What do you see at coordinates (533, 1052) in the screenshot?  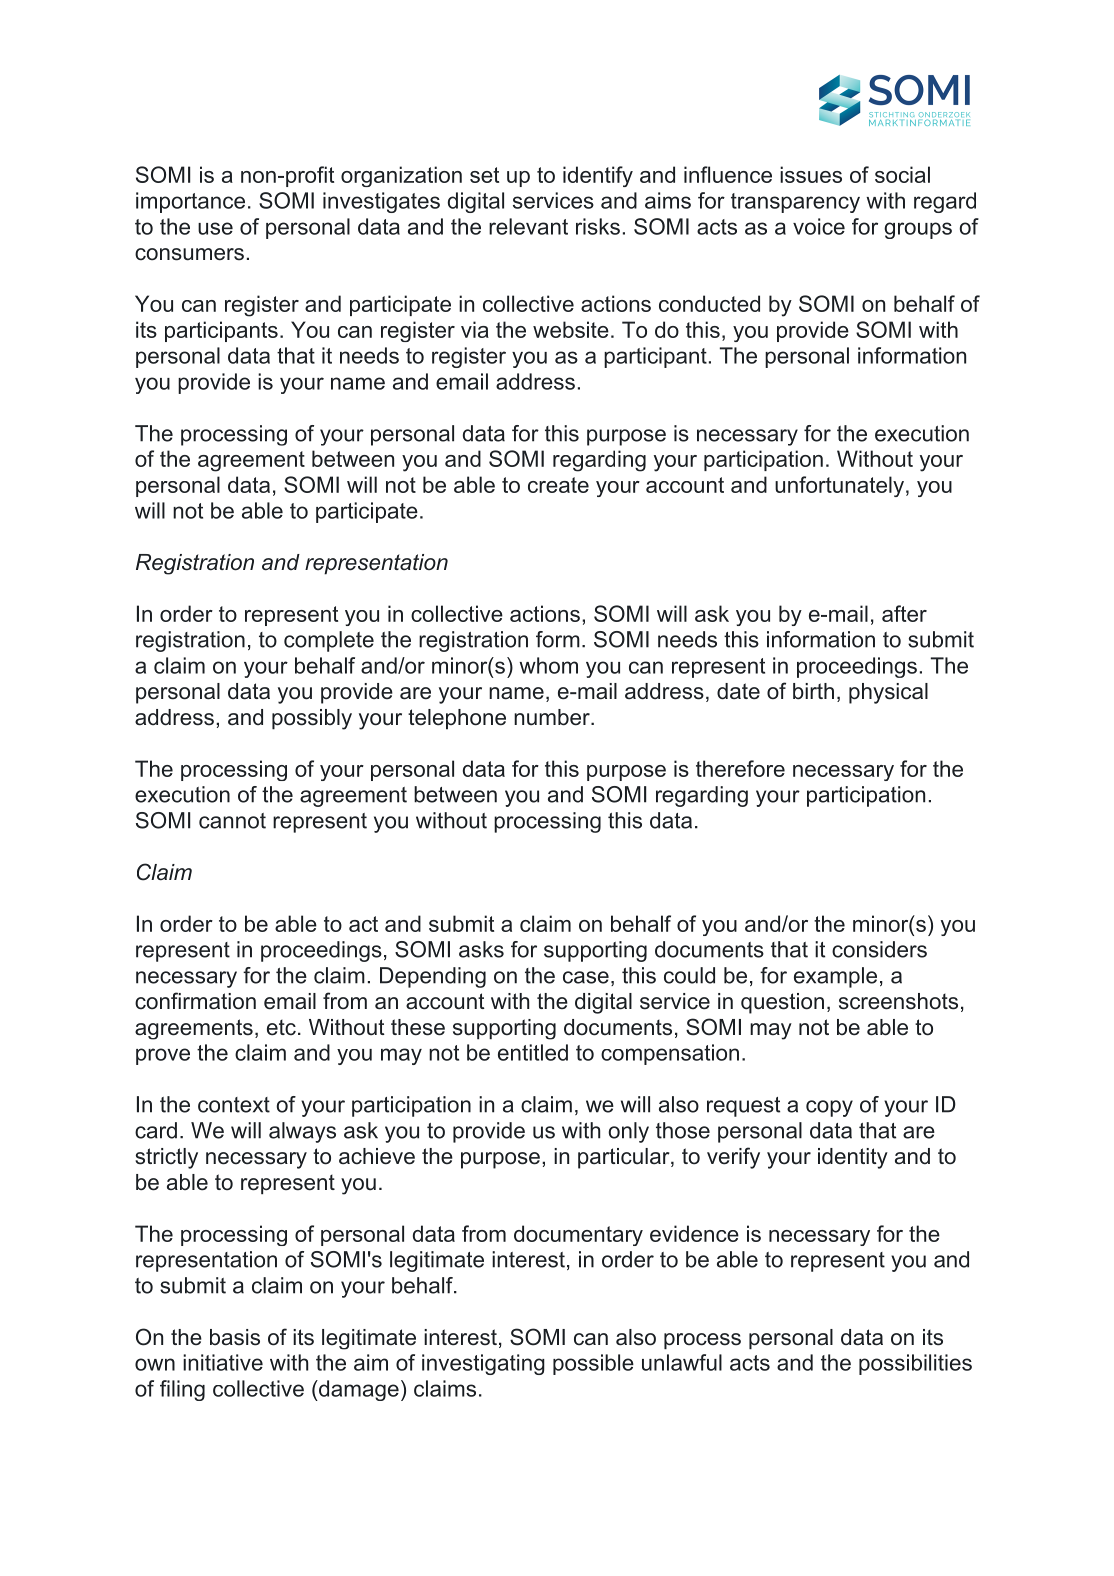 I see `entitled` at bounding box center [533, 1052].
